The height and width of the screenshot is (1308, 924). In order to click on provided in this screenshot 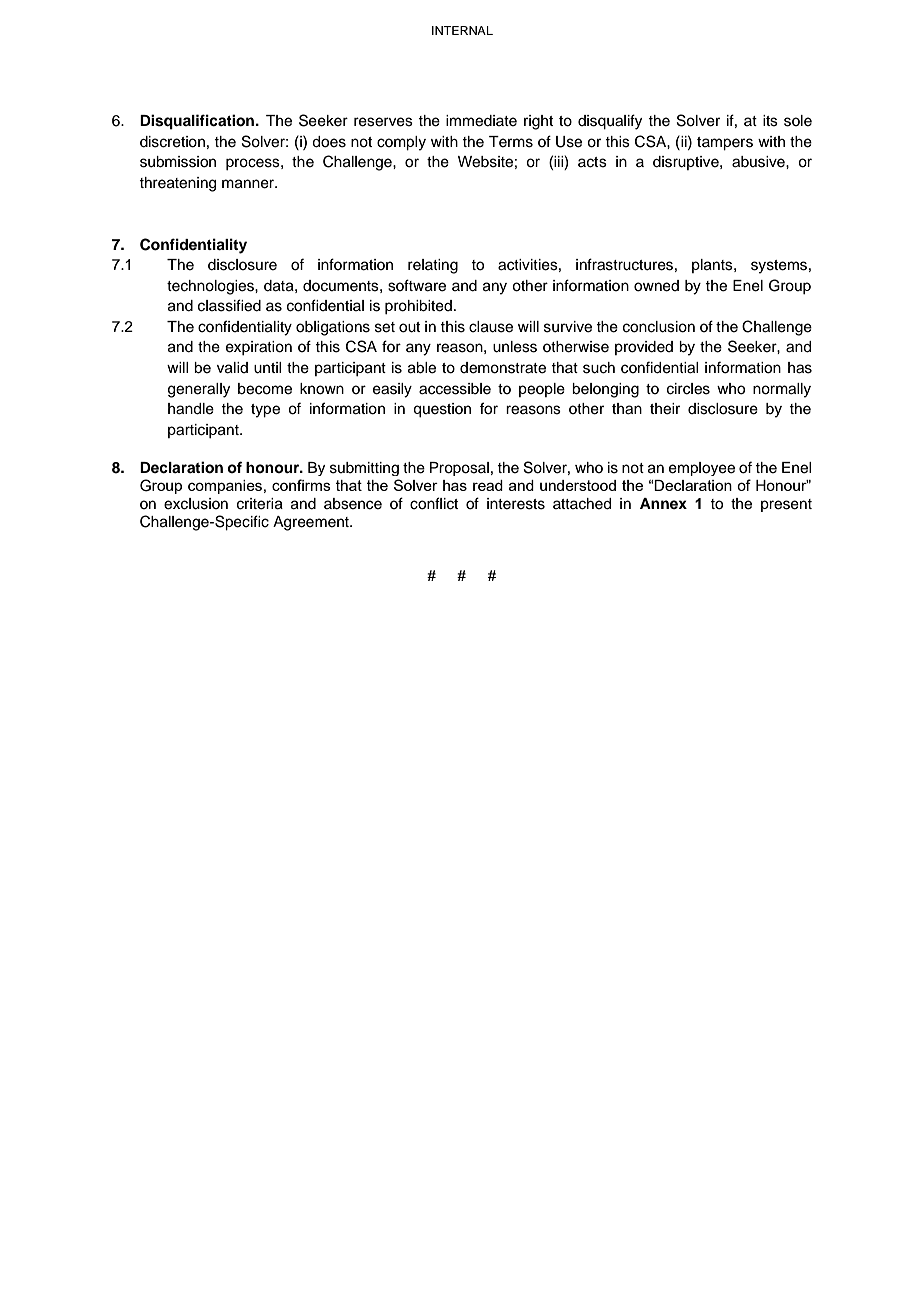, I will do `click(644, 348)`.
